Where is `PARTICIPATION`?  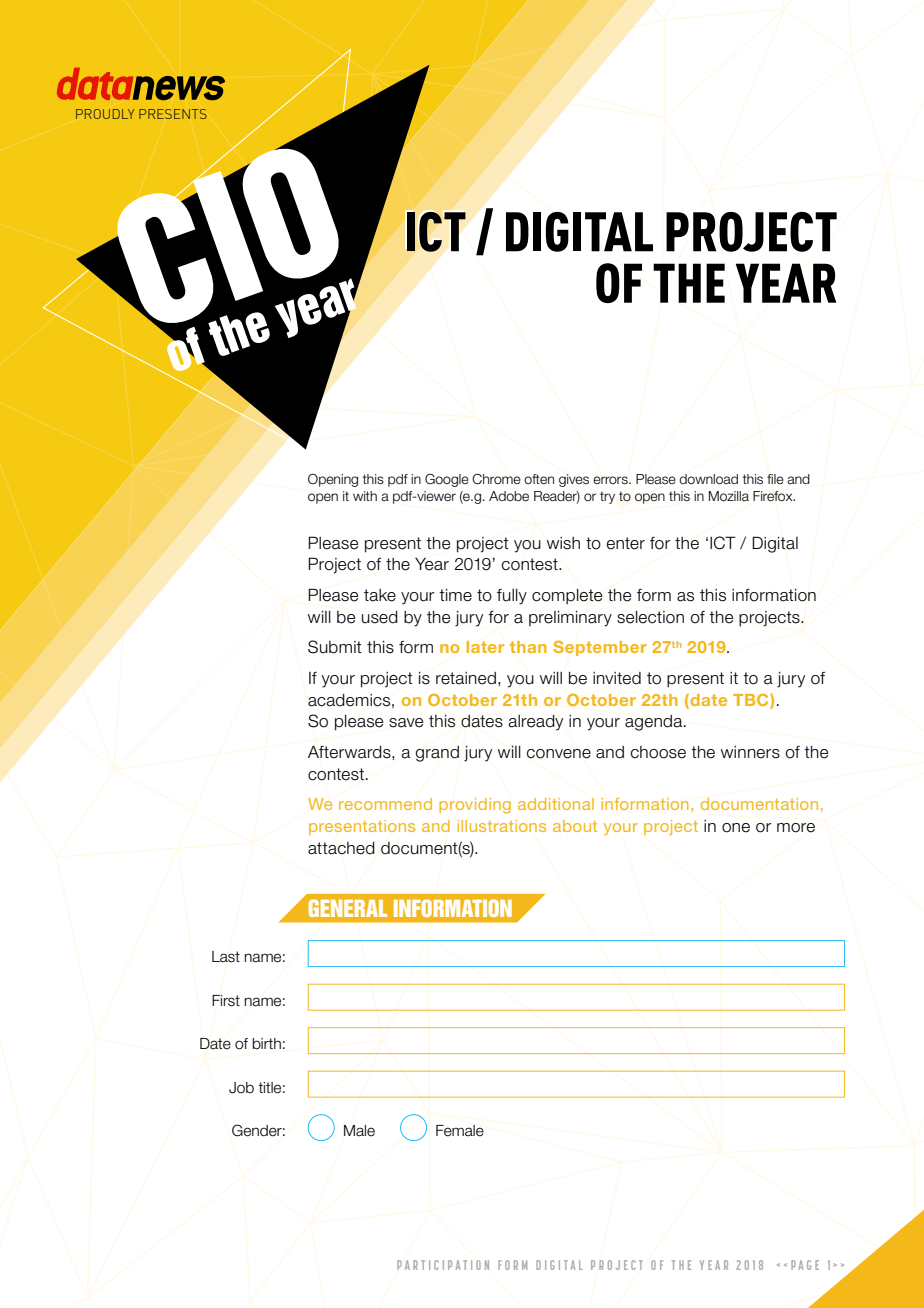 PARTICIPATION is located at coordinates (443, 1265).
